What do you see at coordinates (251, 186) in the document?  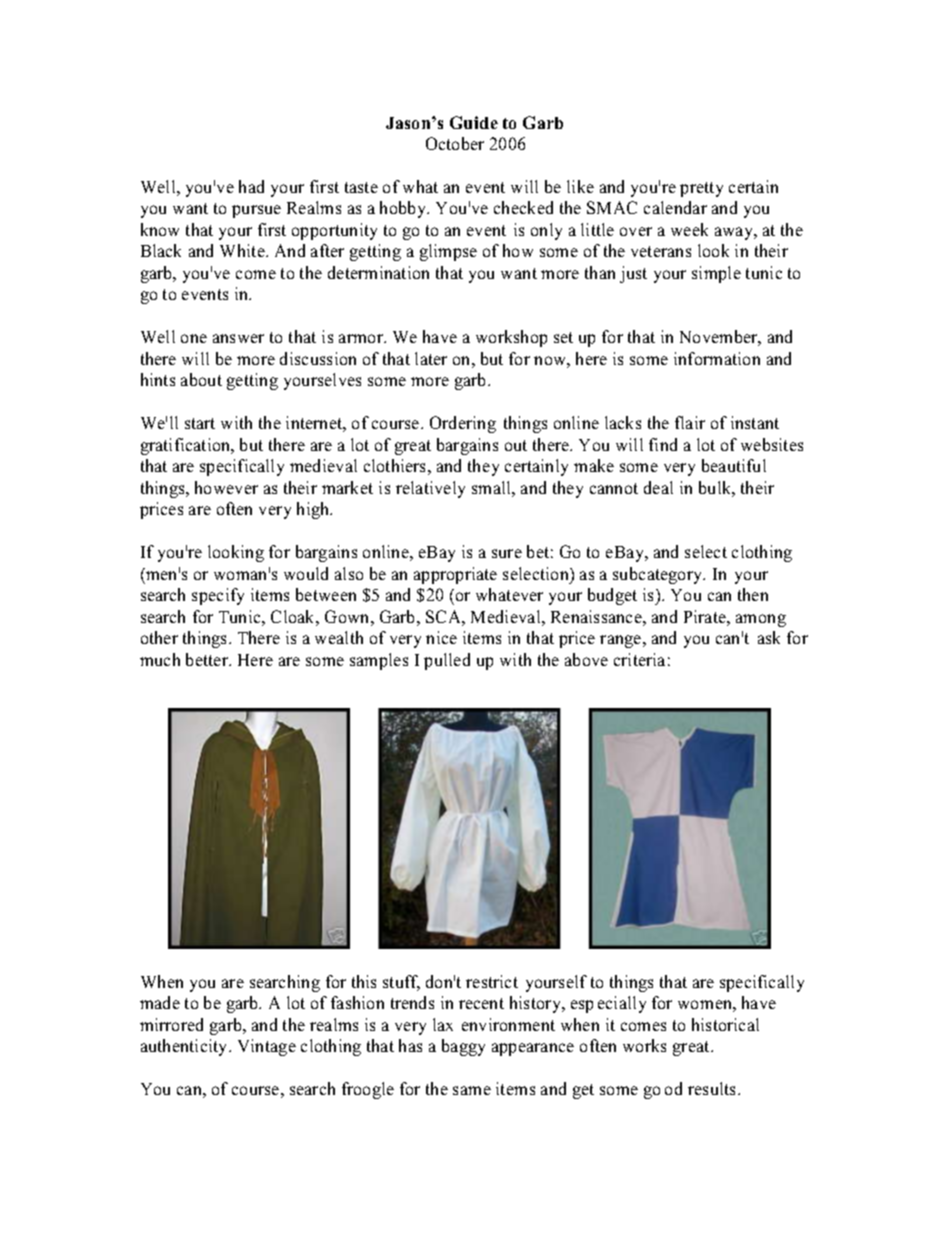 I see `had` at bounding box center [251, 186].
